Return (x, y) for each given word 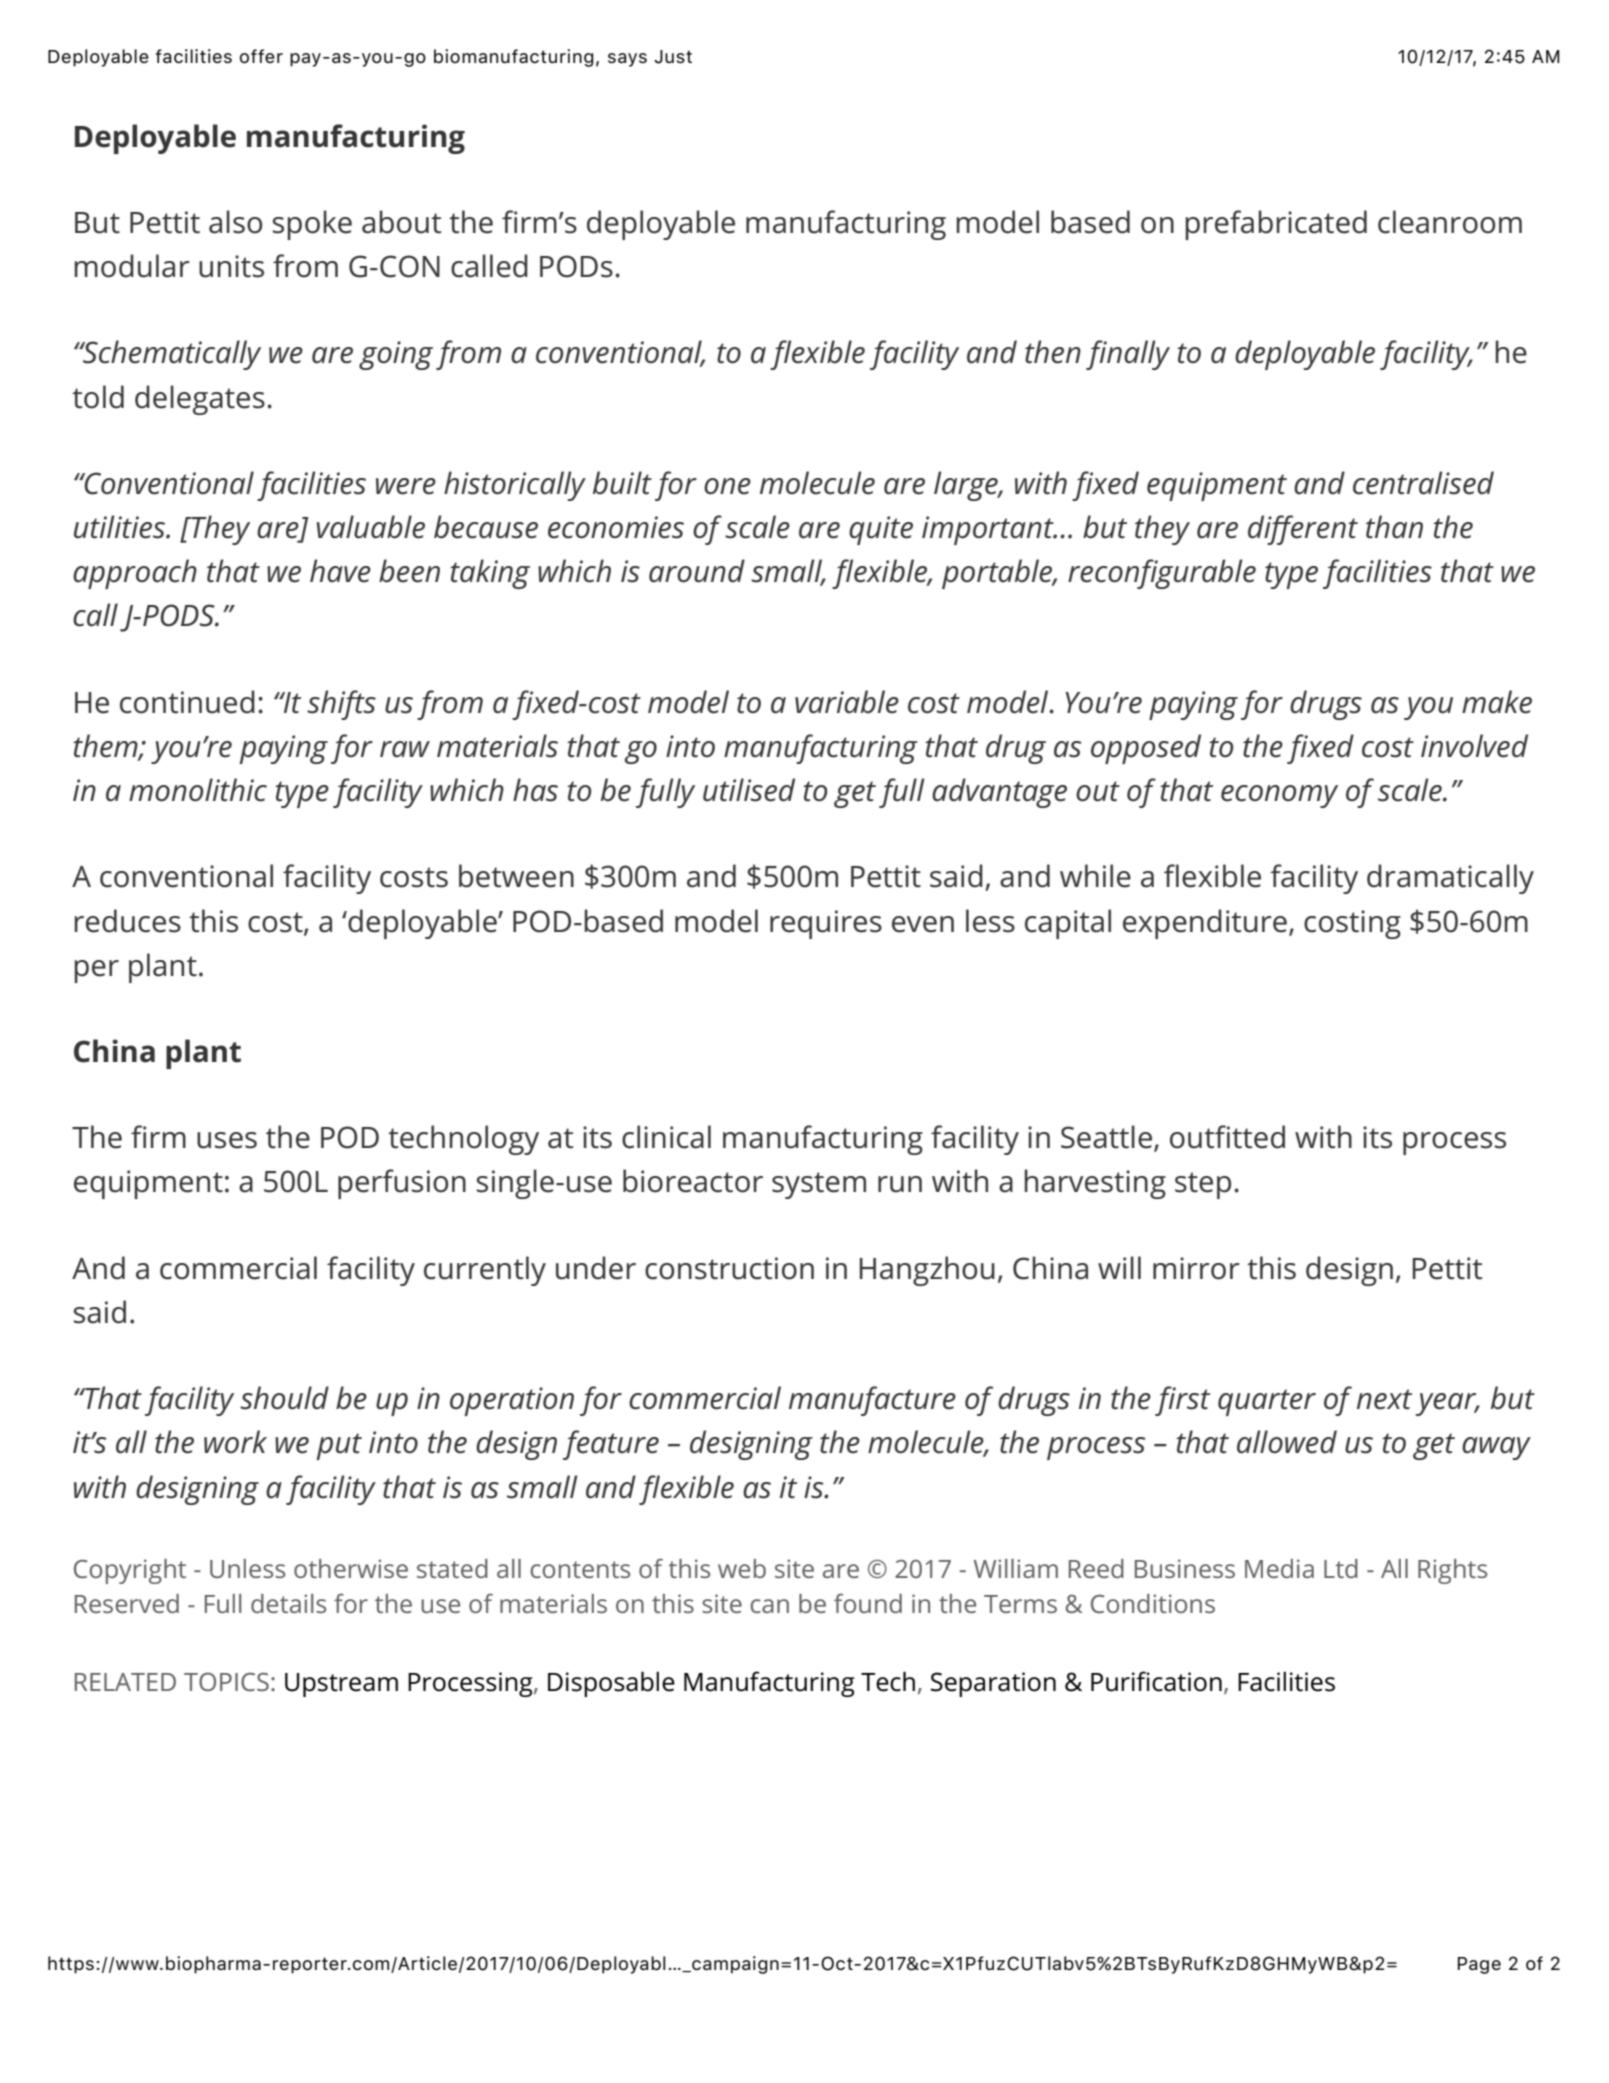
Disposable (611, 1684)
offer (261, 56)
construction (729, 1268)
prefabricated (1276, 225)
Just (673, 57)
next (1384, 1399)
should (284, 1398)
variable (847, 702)
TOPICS (226, 1681)
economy (1279, 796)
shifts (341, 705)
